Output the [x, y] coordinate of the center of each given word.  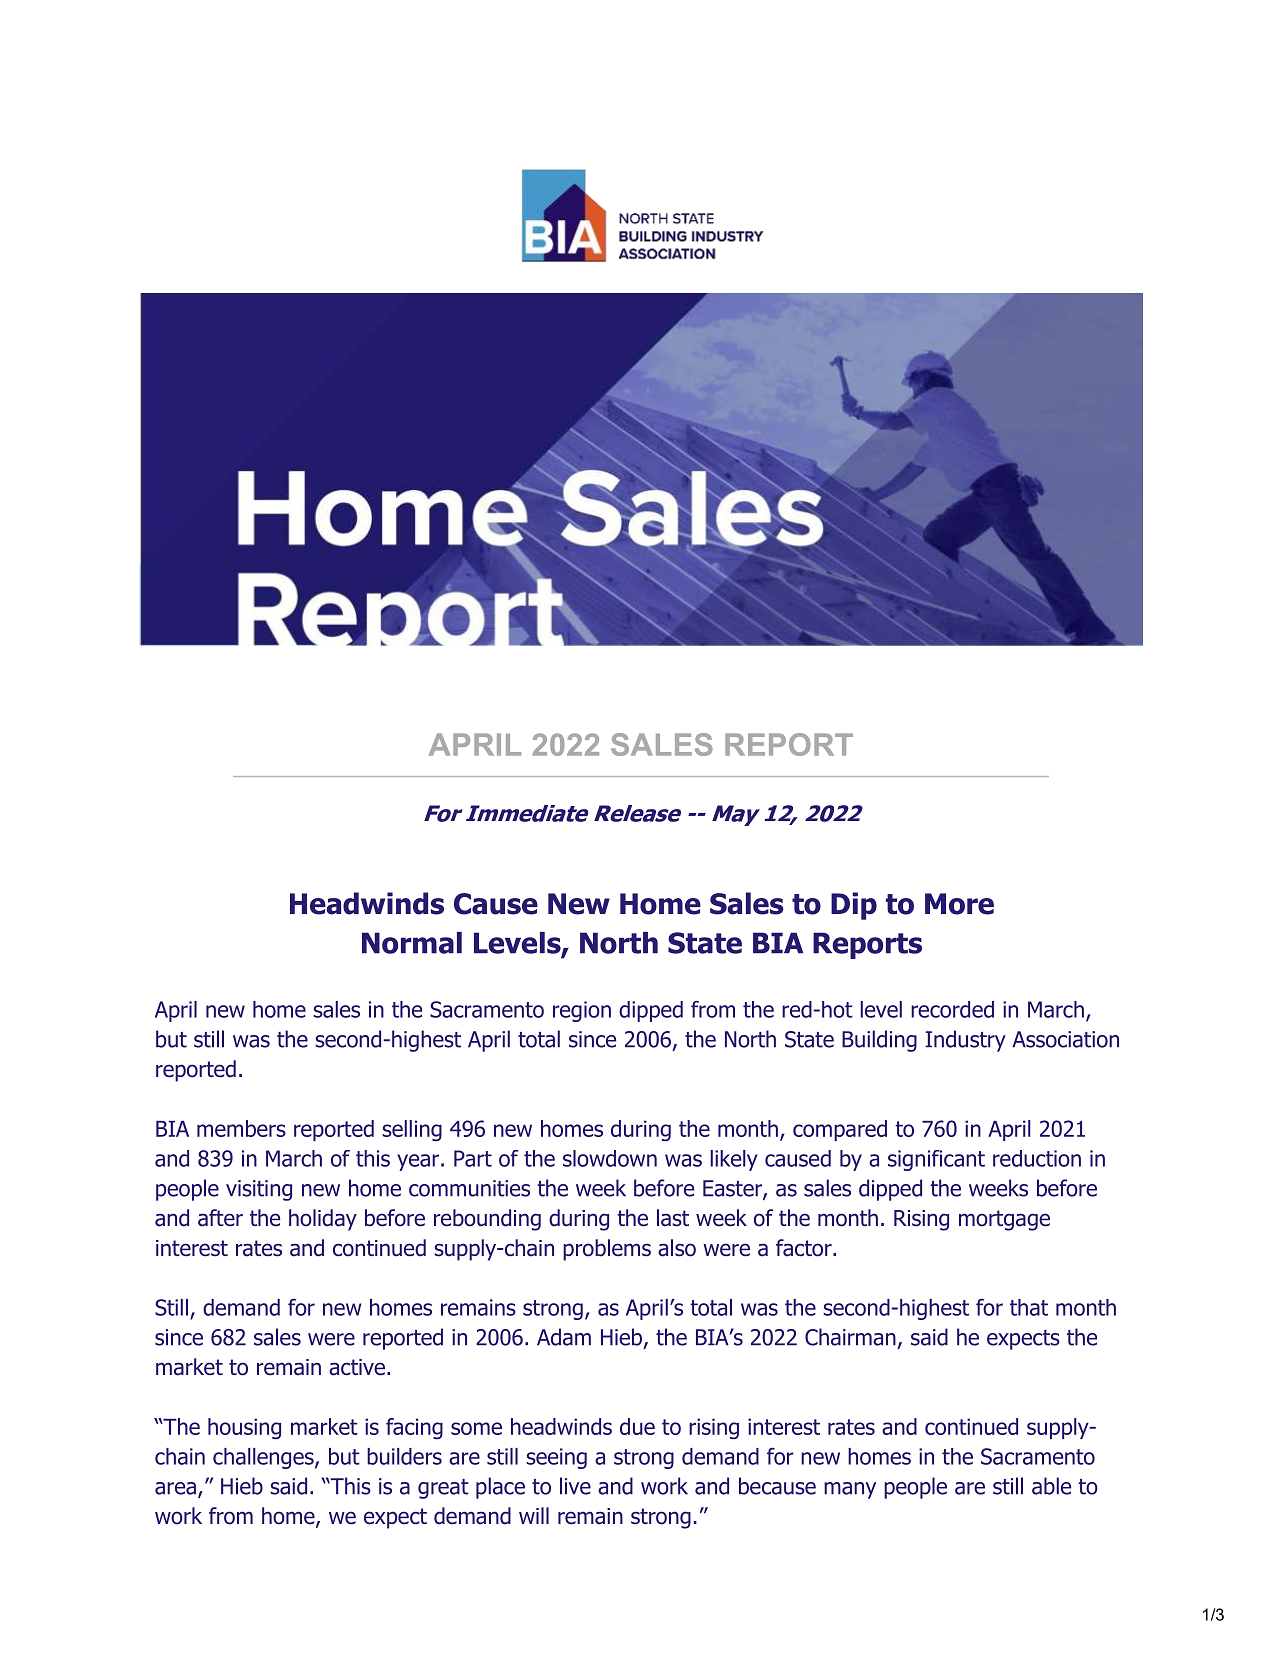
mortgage [1004, 1220]
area [175, 1488]
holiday [323, 1220]
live [575, 1486]
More [959, 904]
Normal [412, 943]
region [582, 1011]
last [673, 1218]
